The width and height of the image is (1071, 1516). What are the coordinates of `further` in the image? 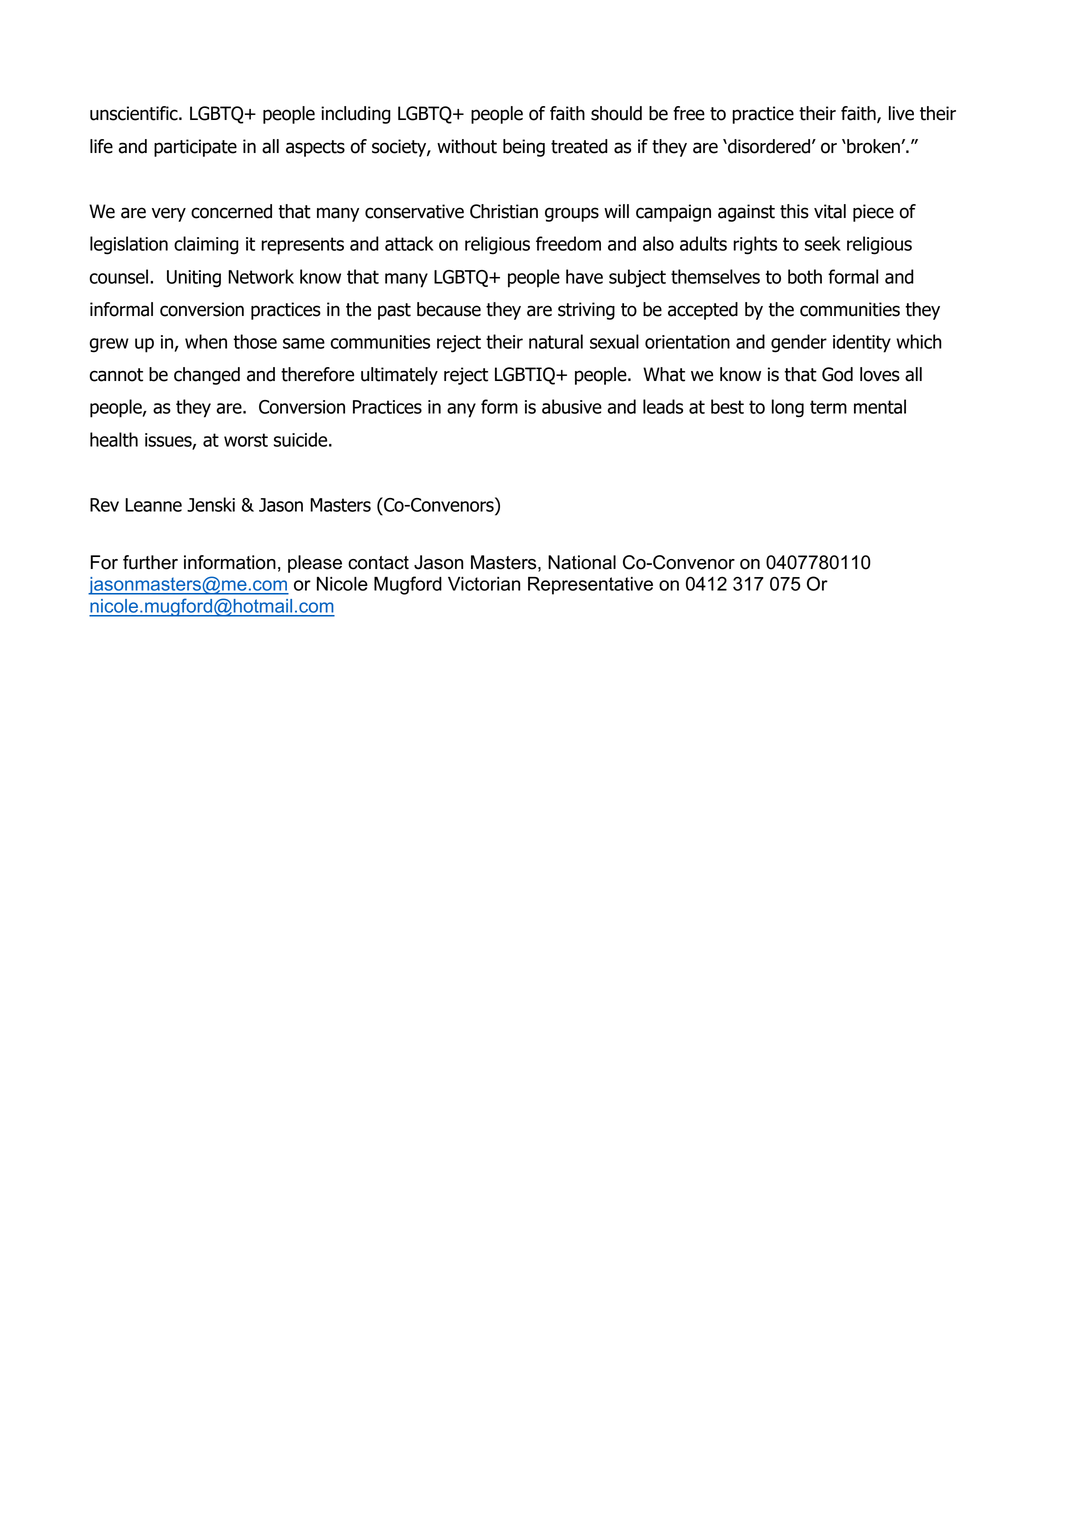 It's located at (150, 562).
